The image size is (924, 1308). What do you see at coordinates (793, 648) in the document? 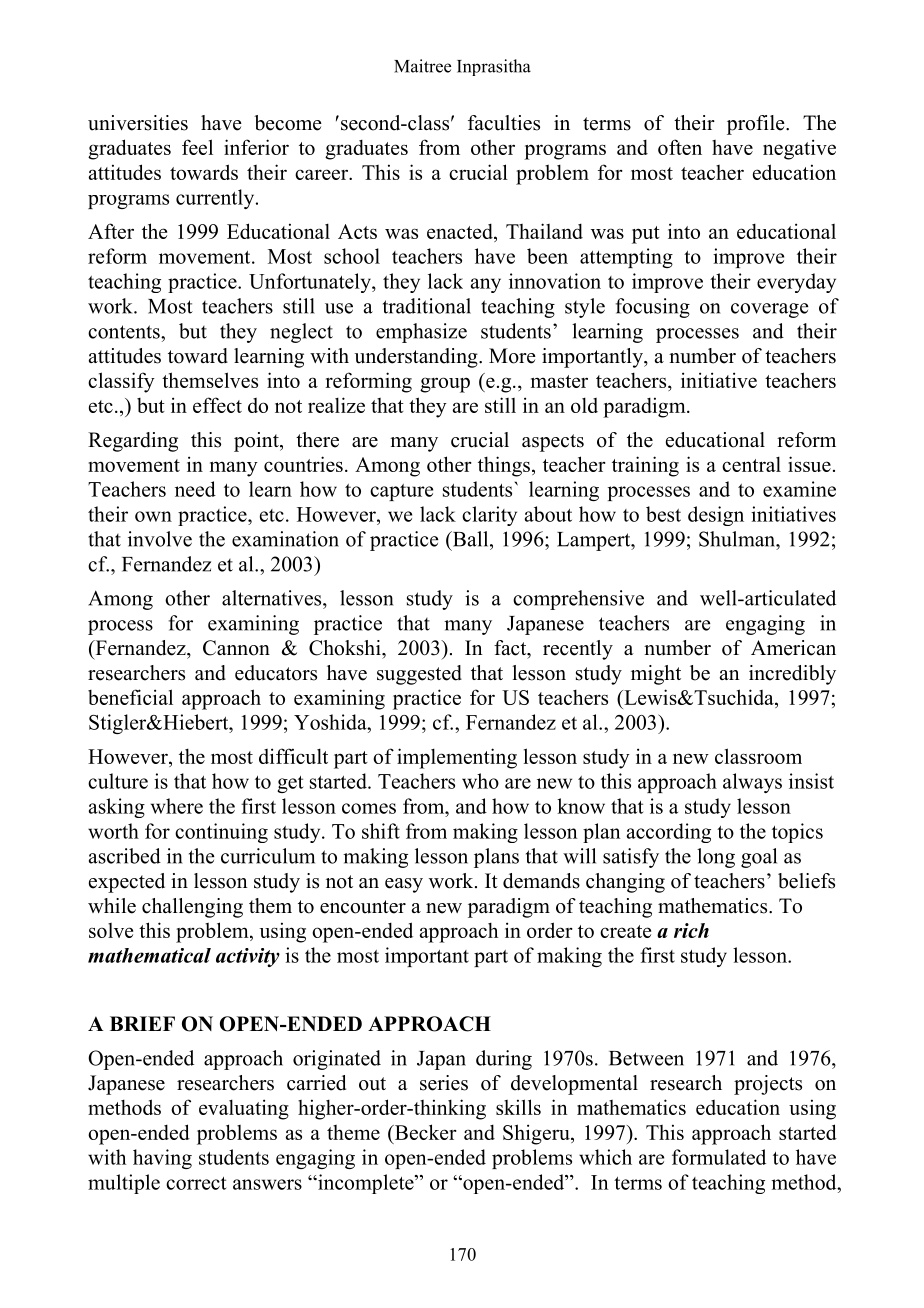
I see `American` at bounding box center [793, 648].
